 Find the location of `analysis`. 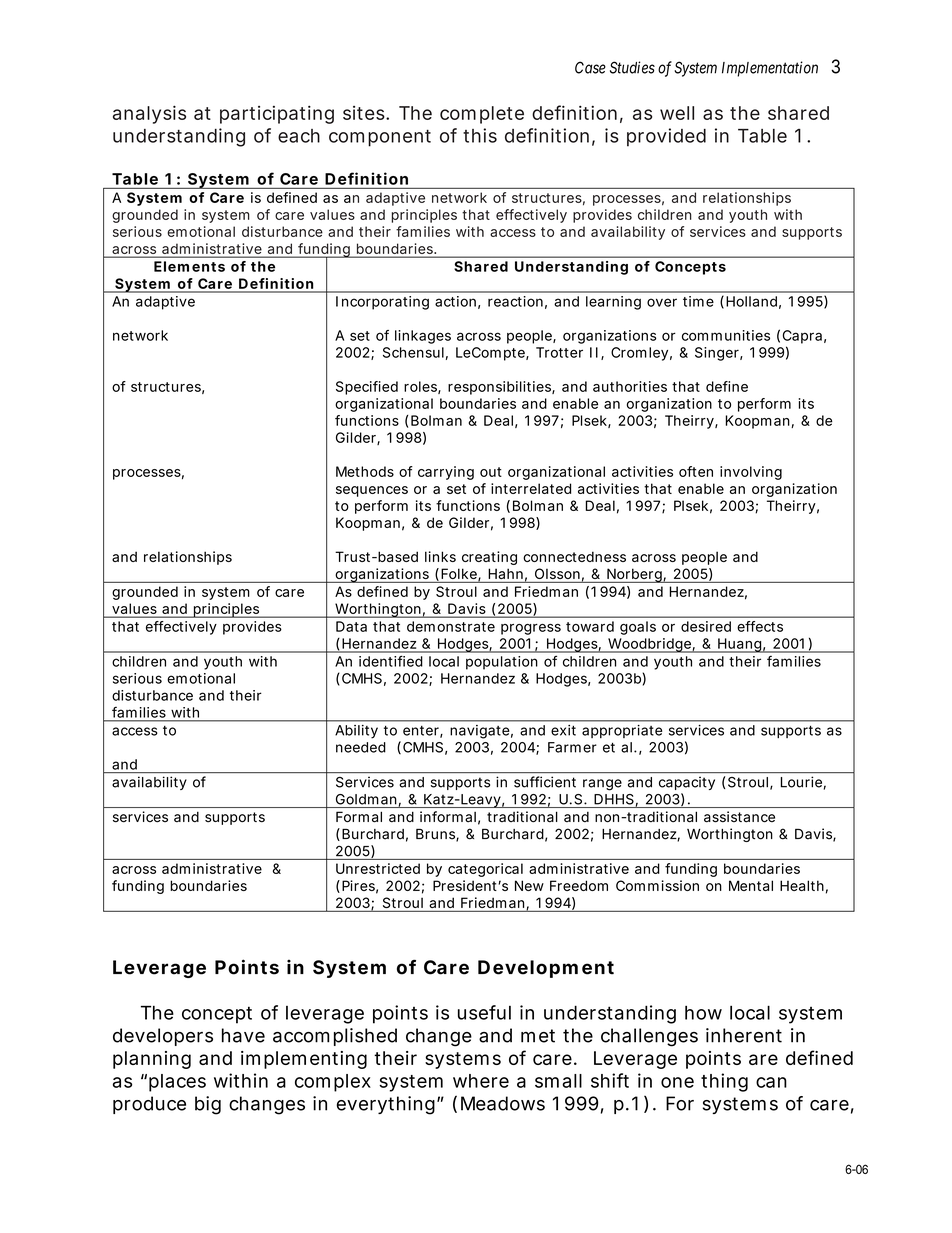

analysis is located at coordinates (149, 114).
